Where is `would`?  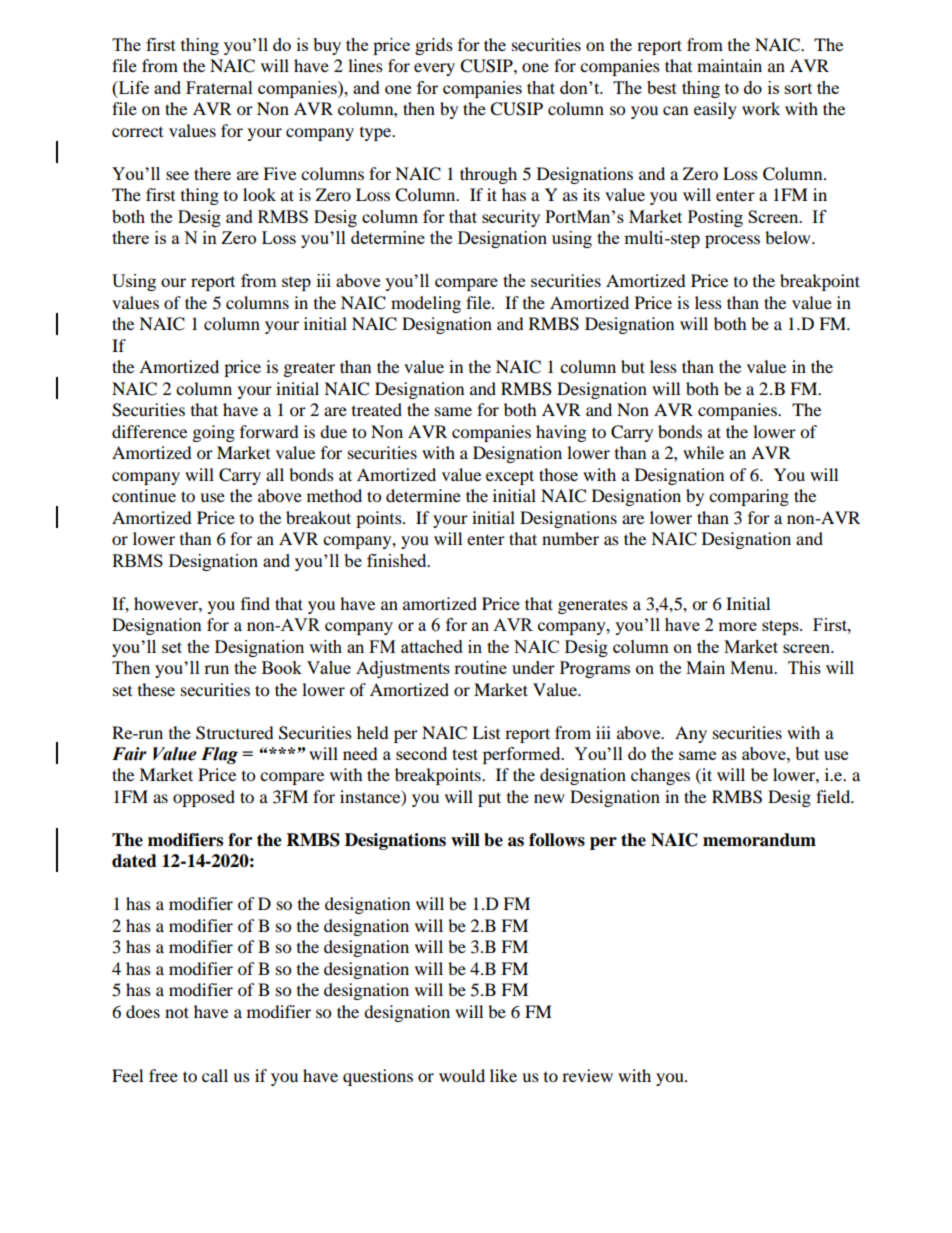
would is located at coordinates (462, 1075).
